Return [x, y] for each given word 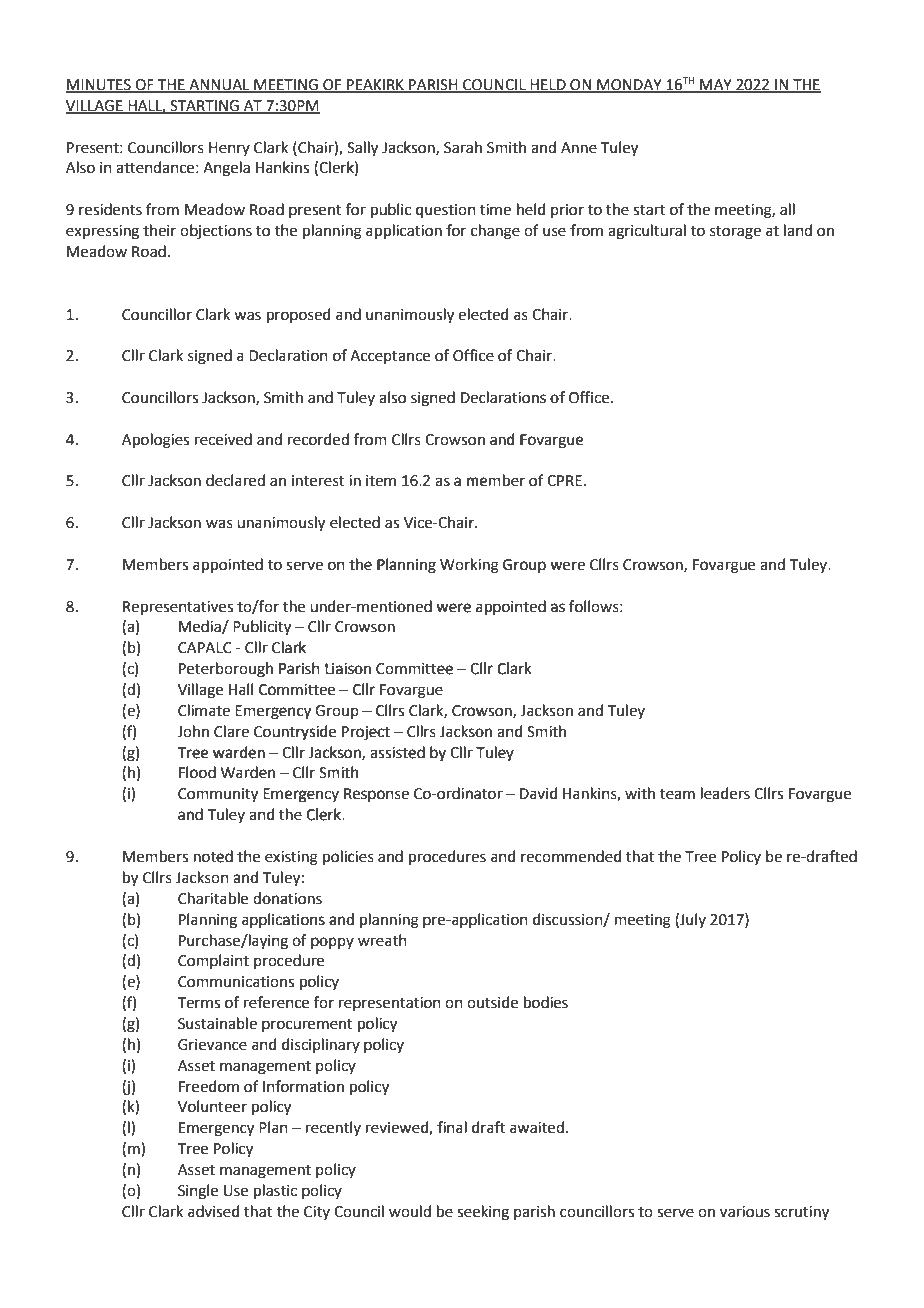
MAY [716, 86]
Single [198, 1192]
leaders [725, 793]
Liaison [348, 669]
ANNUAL [219, 86]
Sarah [463, 147]
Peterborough [226, 670]
